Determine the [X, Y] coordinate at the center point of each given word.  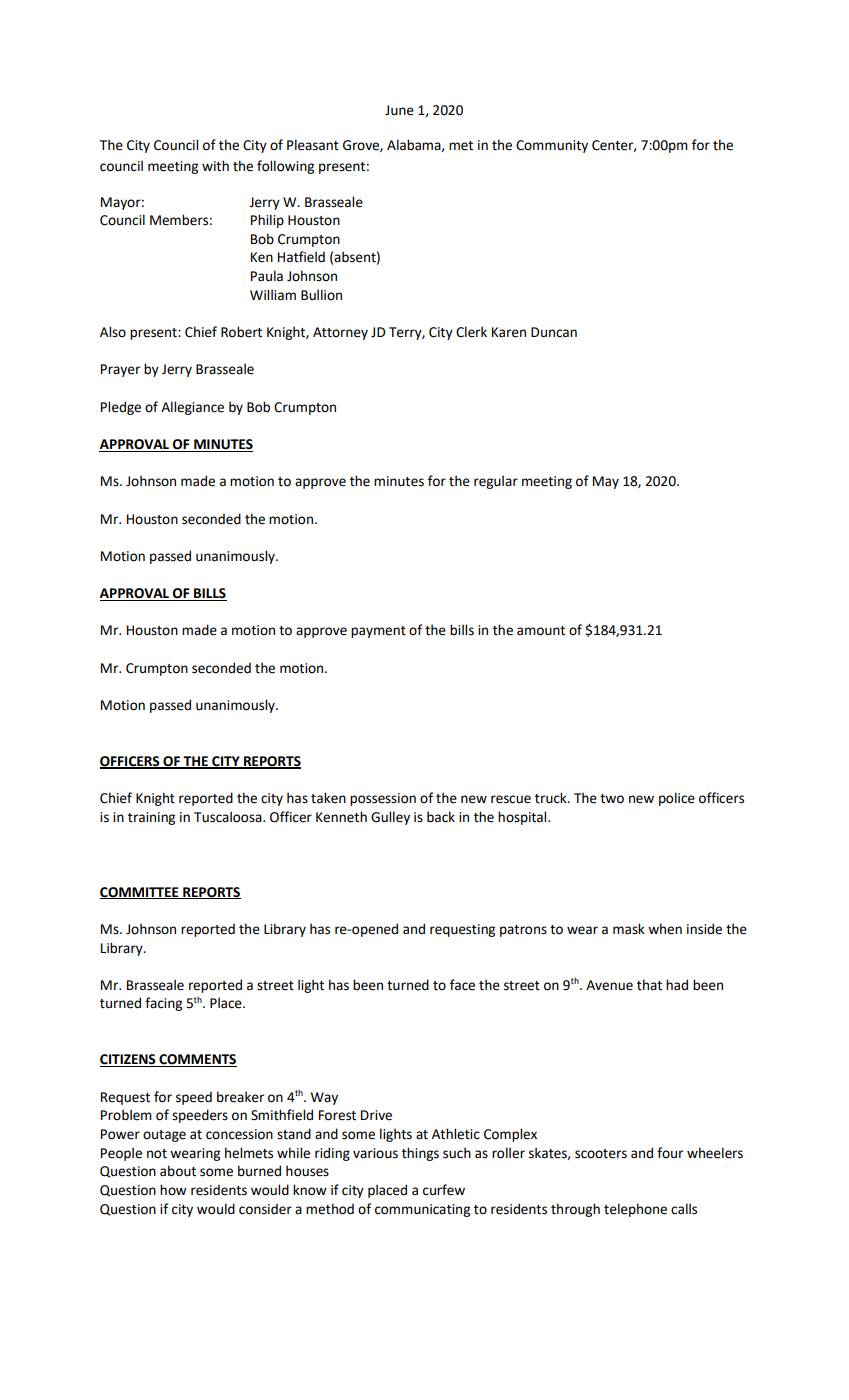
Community [552, 146]
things [420, 1154]
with [215, 166]
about [178, 1171]
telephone [635, 1210]
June [399, 110]
